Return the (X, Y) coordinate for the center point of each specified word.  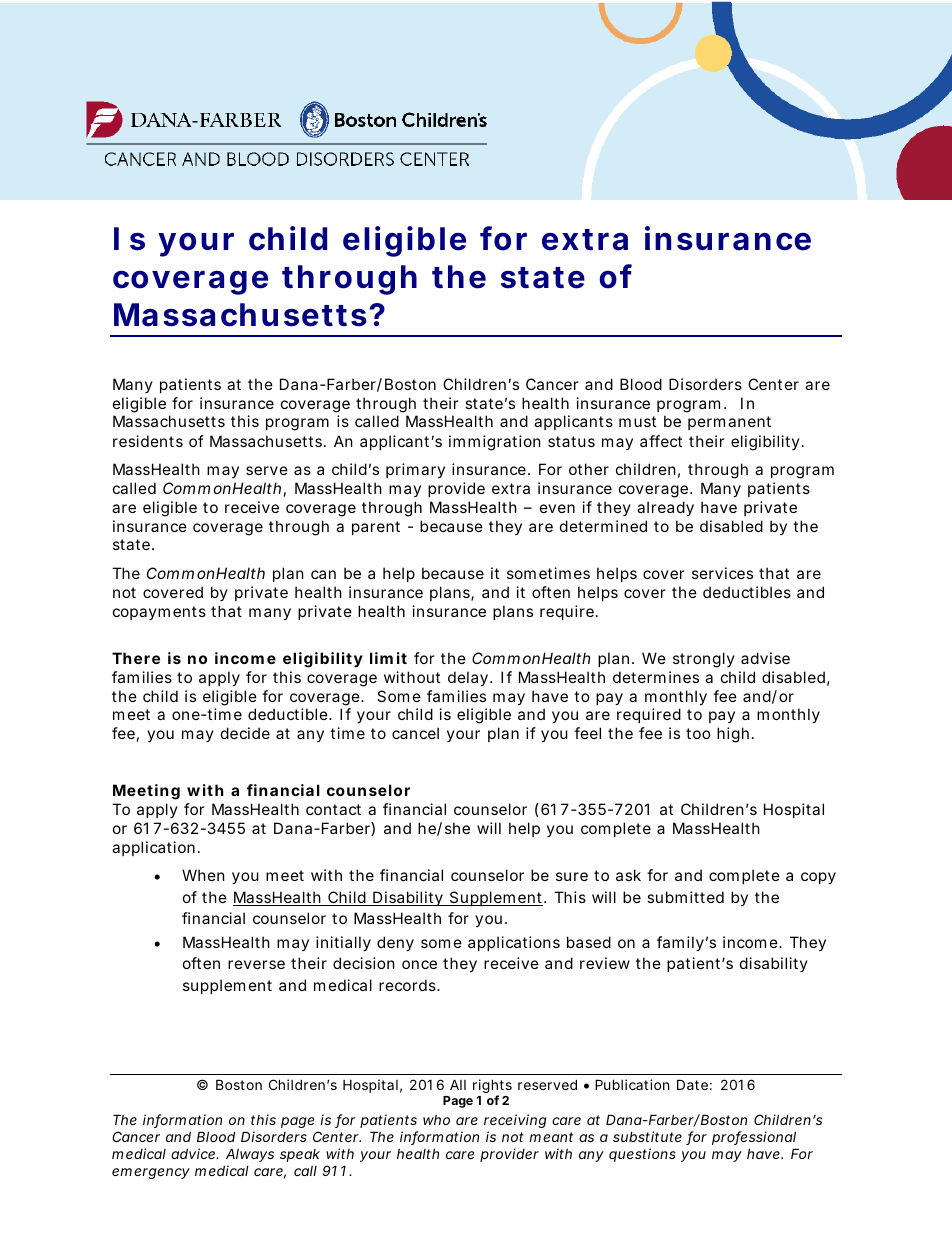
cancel (415, 733)
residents (148, 441)
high (733, 735)
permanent (729, 423)
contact (333, 809)
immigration (495, 443)
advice (194, 1153)
